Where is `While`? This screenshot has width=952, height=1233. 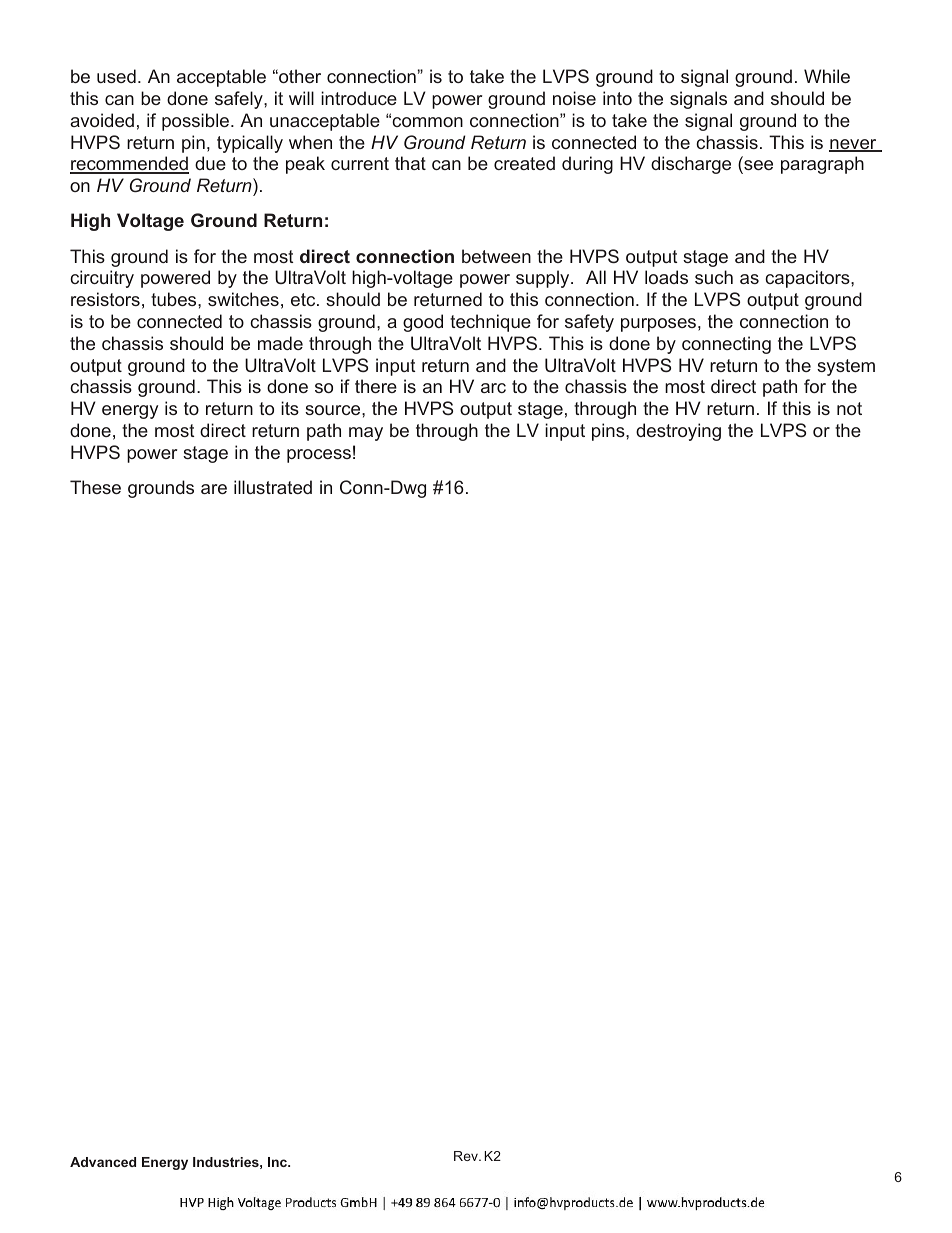
While is located at coordinates (827, 76).
